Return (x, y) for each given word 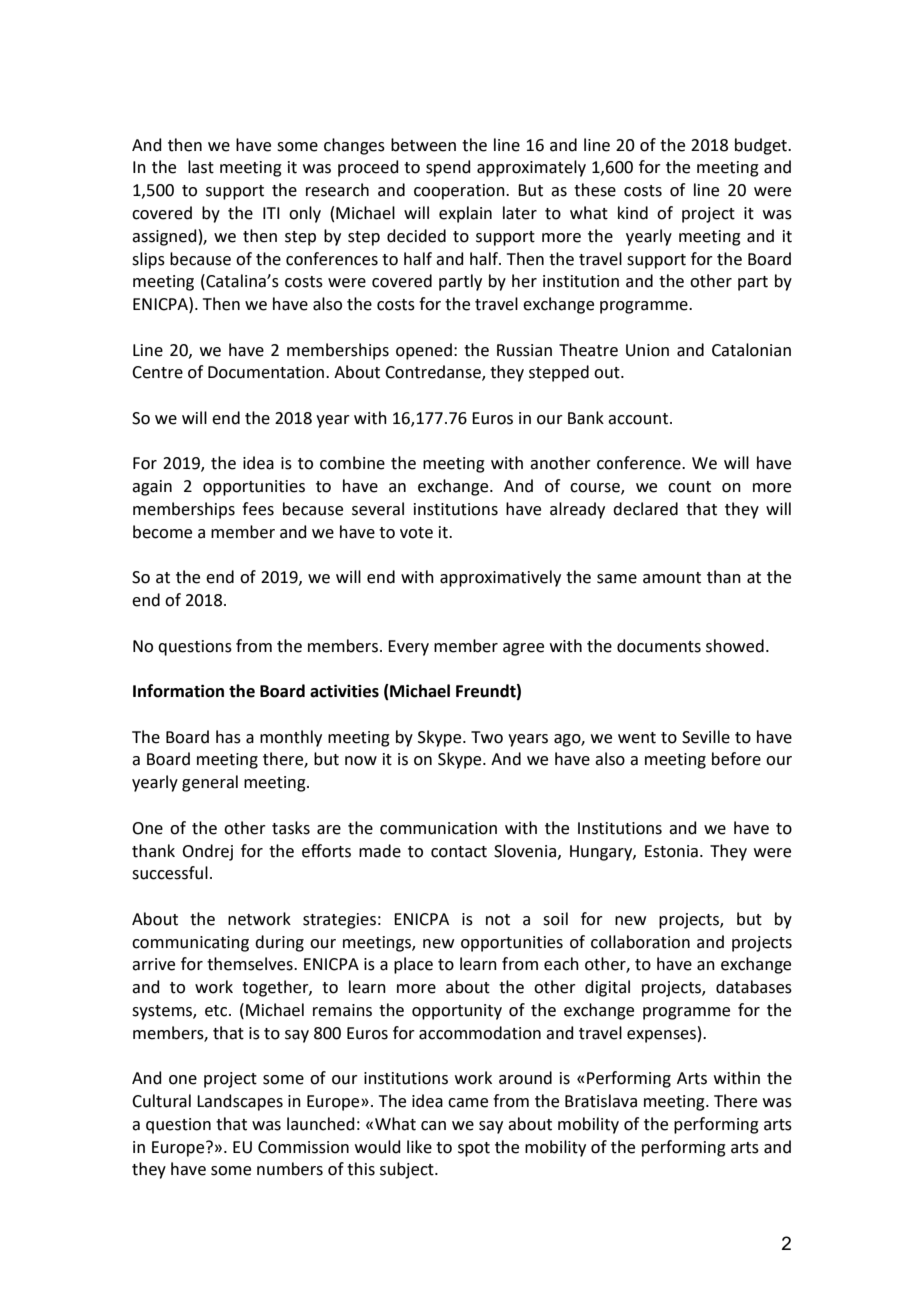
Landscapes (240, 1102)
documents (659, 646)
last (201, 167)
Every (408, 648)
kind (633, 213)
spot (474, 1149)
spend (448, 168)
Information (178, 691)
